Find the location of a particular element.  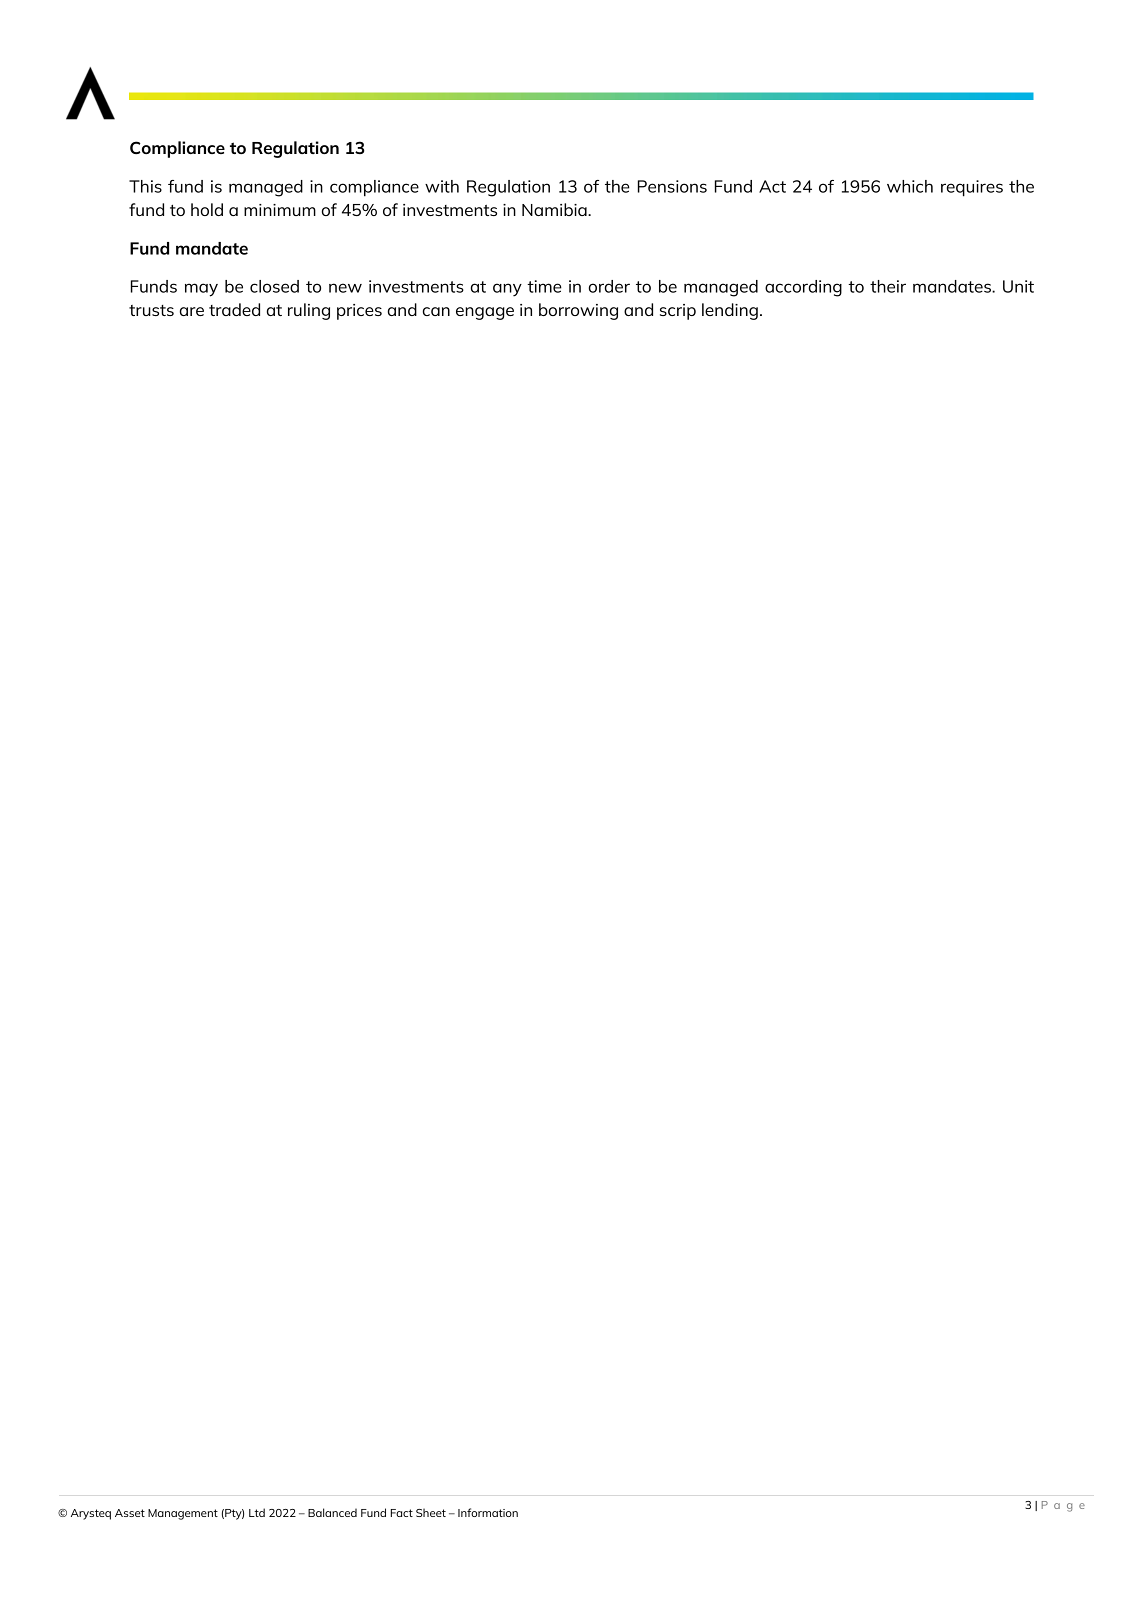

Sheet is located at coordinates (431, 1512).
